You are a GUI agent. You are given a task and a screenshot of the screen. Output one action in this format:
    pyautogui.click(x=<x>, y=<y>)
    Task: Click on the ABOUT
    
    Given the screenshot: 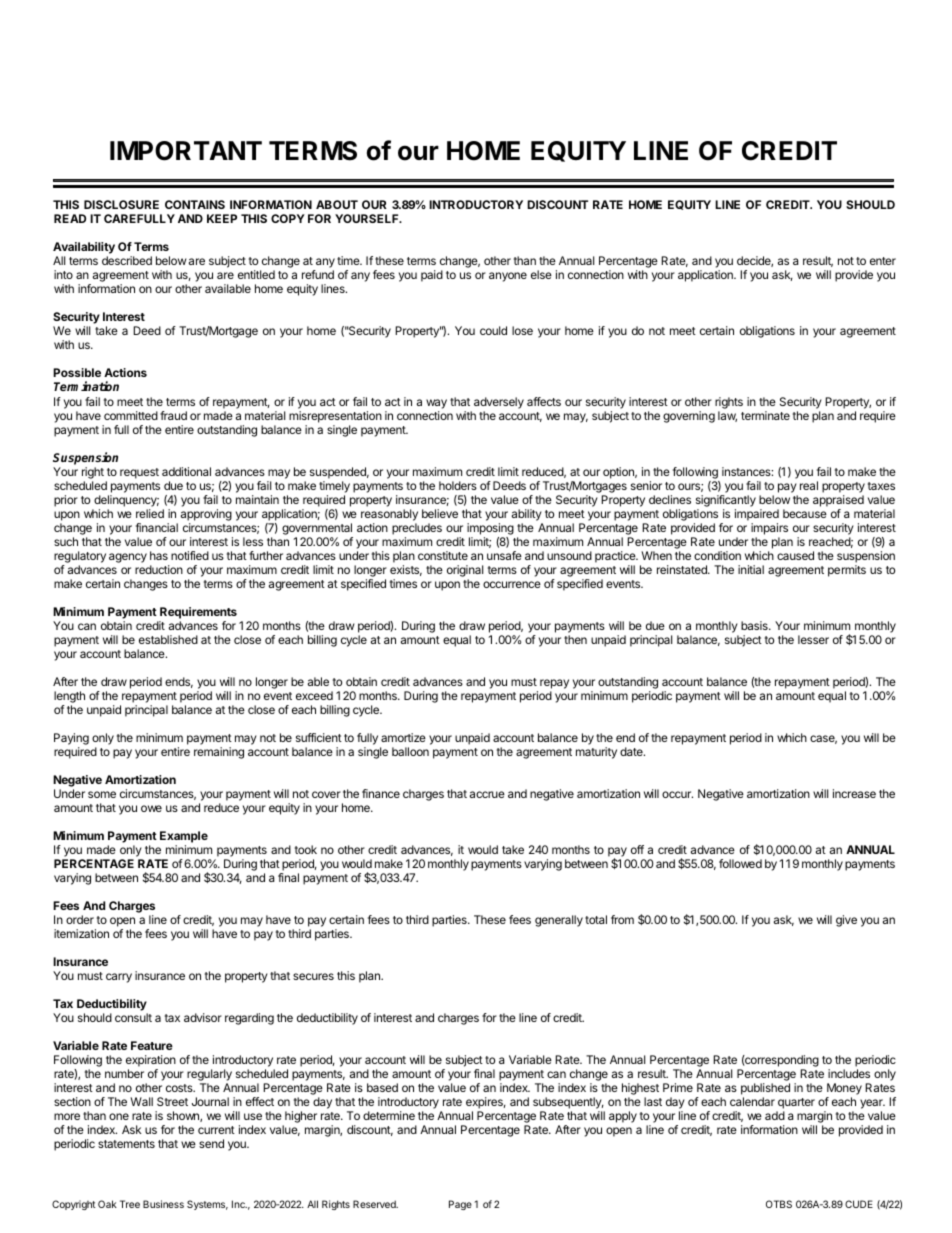 What is the action you would take?
    pyautogui.click(x=337, y=204)
